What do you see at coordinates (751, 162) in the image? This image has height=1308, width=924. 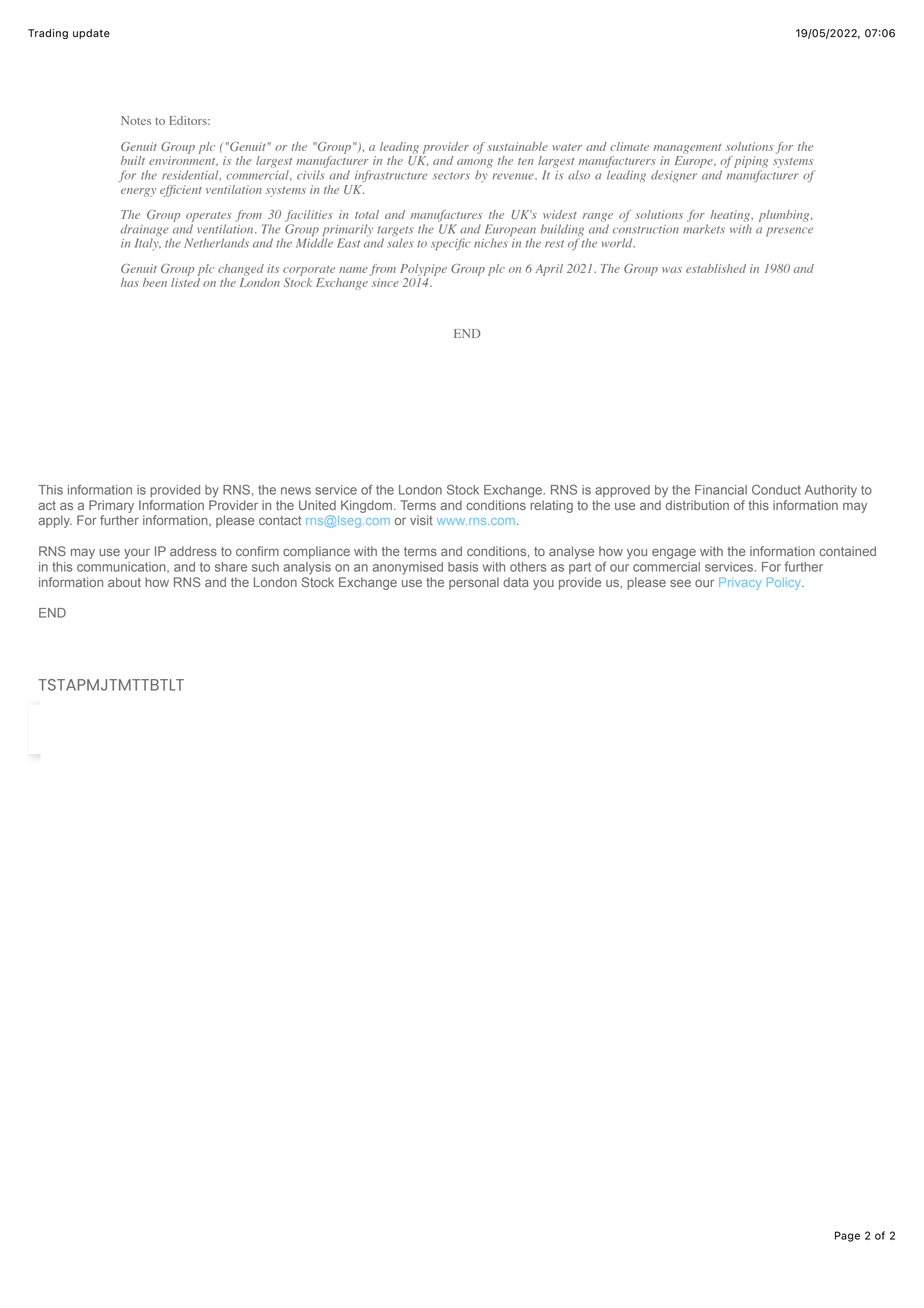 I see `piping` at bounding box center [751, 162].
